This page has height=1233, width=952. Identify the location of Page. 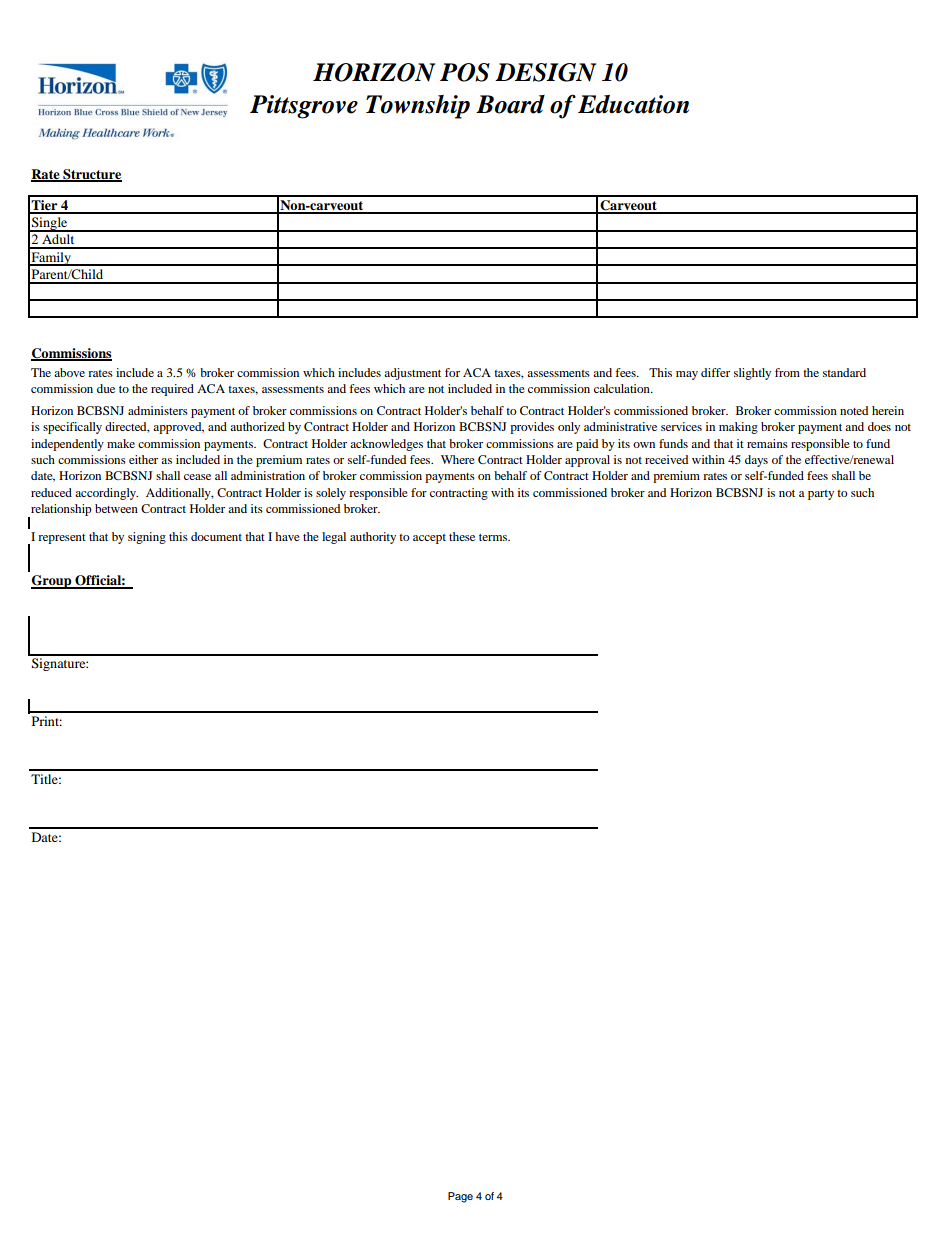
(460, 1197).
